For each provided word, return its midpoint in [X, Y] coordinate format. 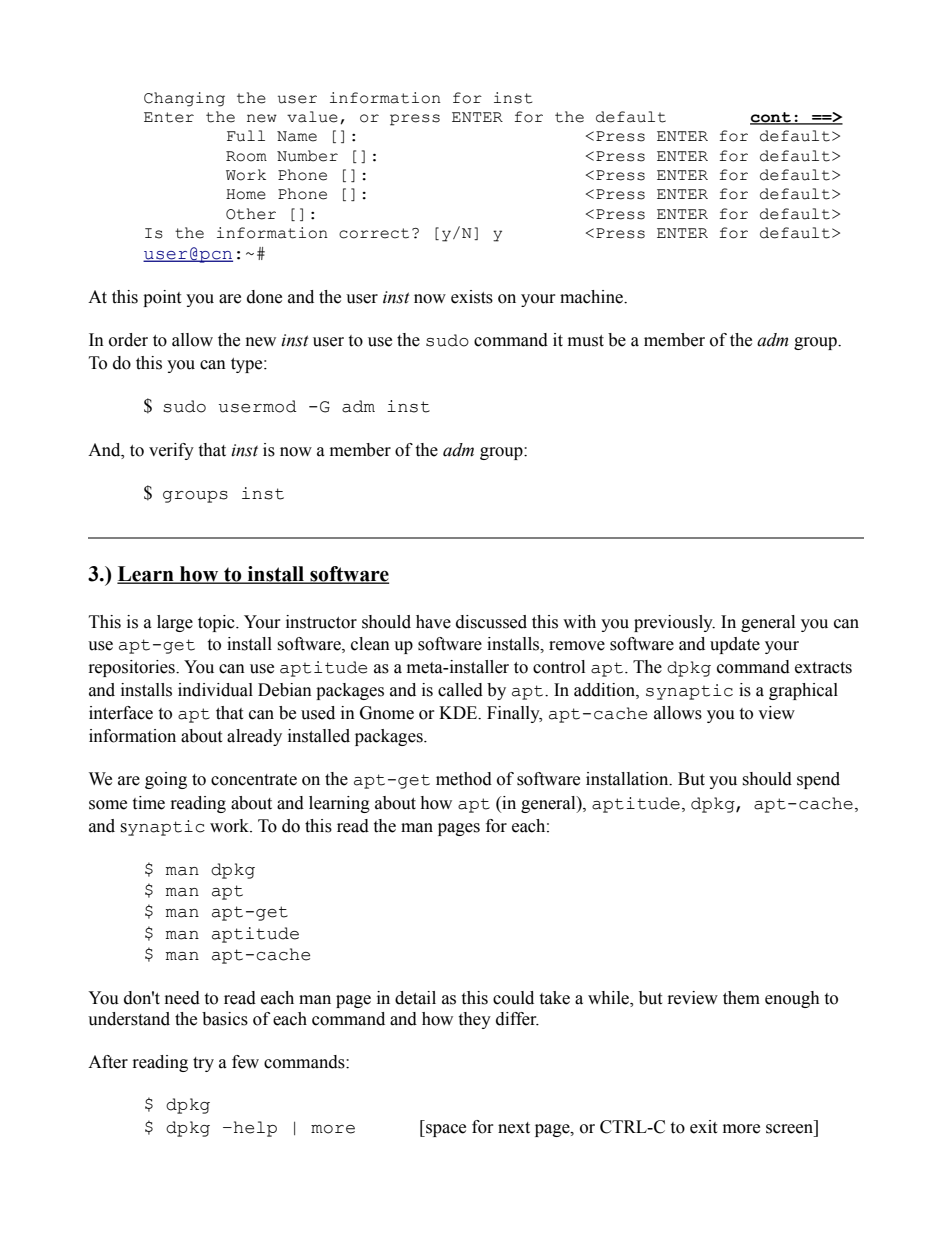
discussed [491, 622]
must [586, 341]
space [445, 1130]
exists [472, 297]
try [203, 1064]
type [248, 365]
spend [818, 780]
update [735, 645]
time [148, 803]
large [175, 623]
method [464, 779]
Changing [184, 99]
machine [592, 297]
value [312, 117]
